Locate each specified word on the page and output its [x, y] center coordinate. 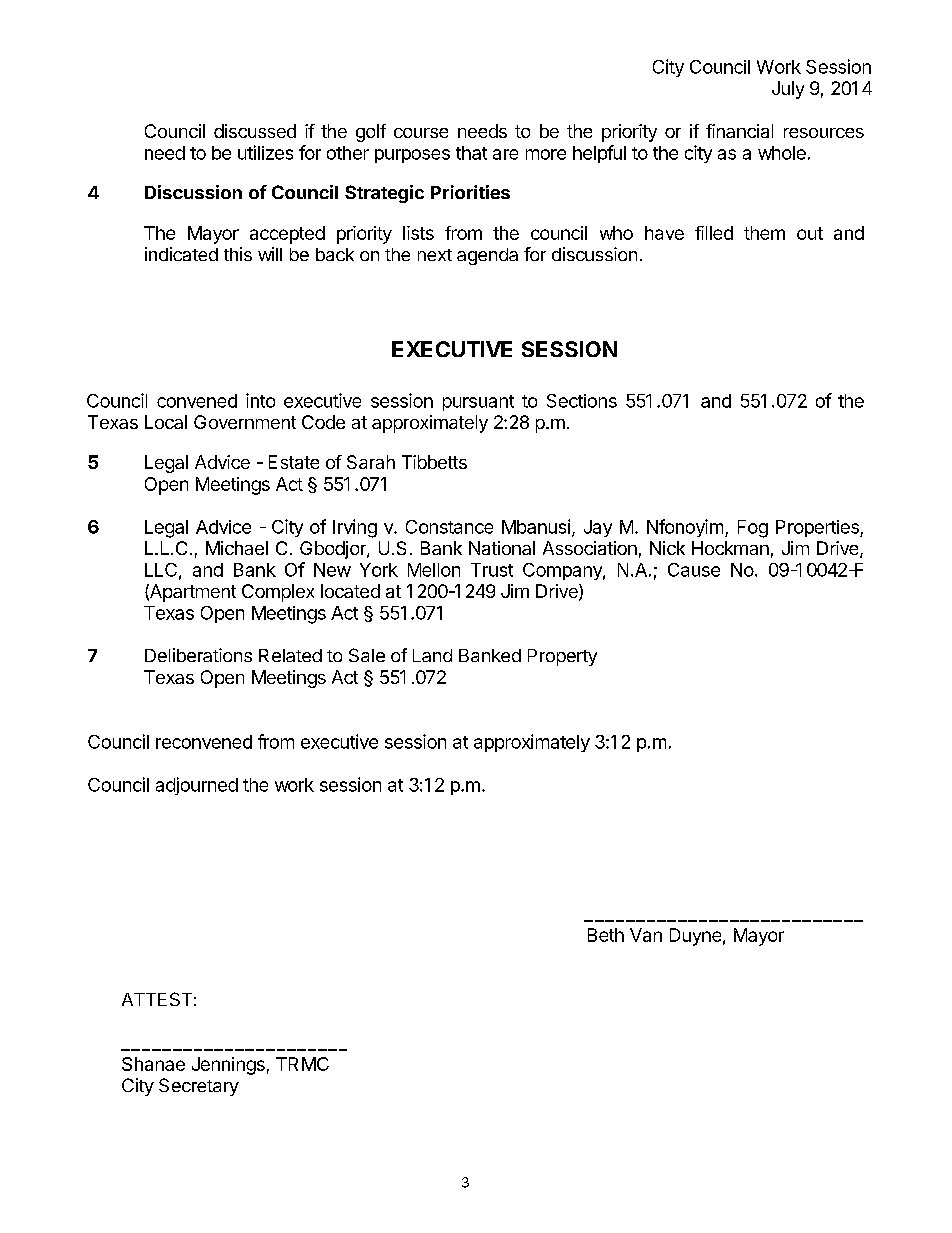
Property [562, 657]
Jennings [228, 1066]
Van [646, 935]
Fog [753, 529]
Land [432, 655]
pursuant [478, 403]
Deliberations [198, 655]
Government [245, 422]
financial [739, 131]
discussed [255, 131]
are [505, 154]
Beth [606, 935]
